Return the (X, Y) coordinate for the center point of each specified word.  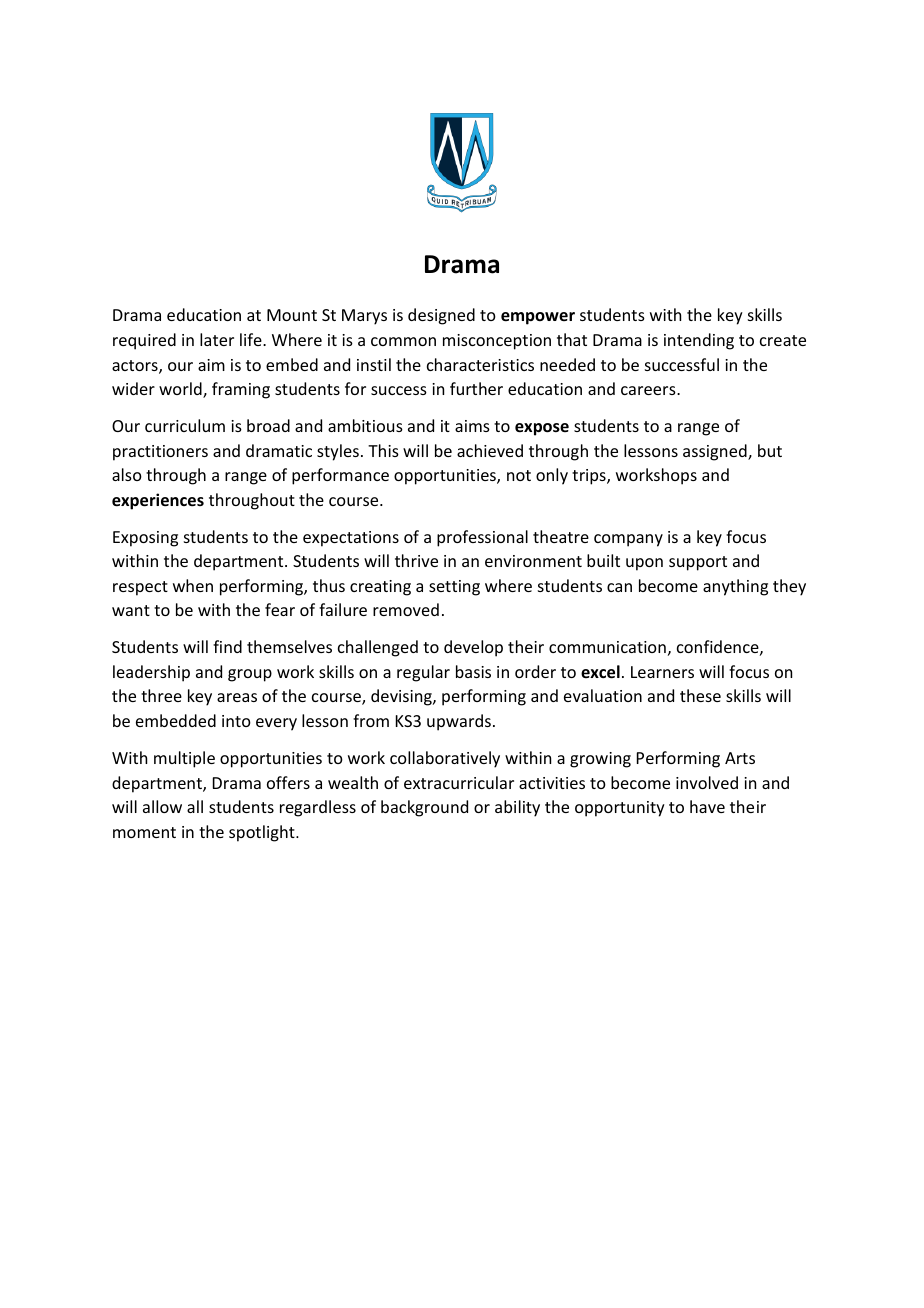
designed (441, 316)
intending (699, 341)
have (707, 806)
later (217, 339)
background (424, 808)
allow (162, 806)
